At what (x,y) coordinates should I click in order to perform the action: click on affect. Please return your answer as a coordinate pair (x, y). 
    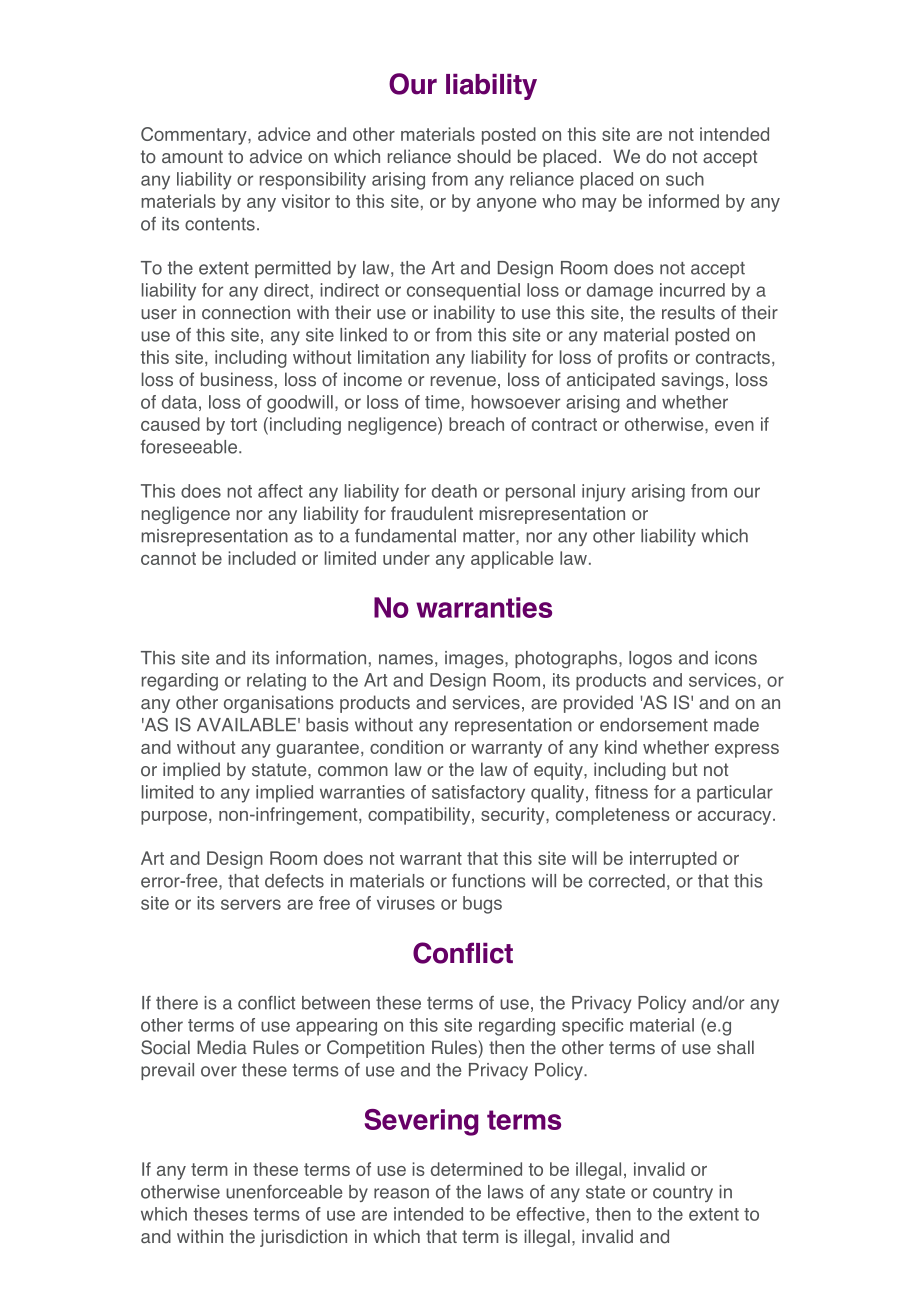
    Looking at the image, I should click on (280, 491).
